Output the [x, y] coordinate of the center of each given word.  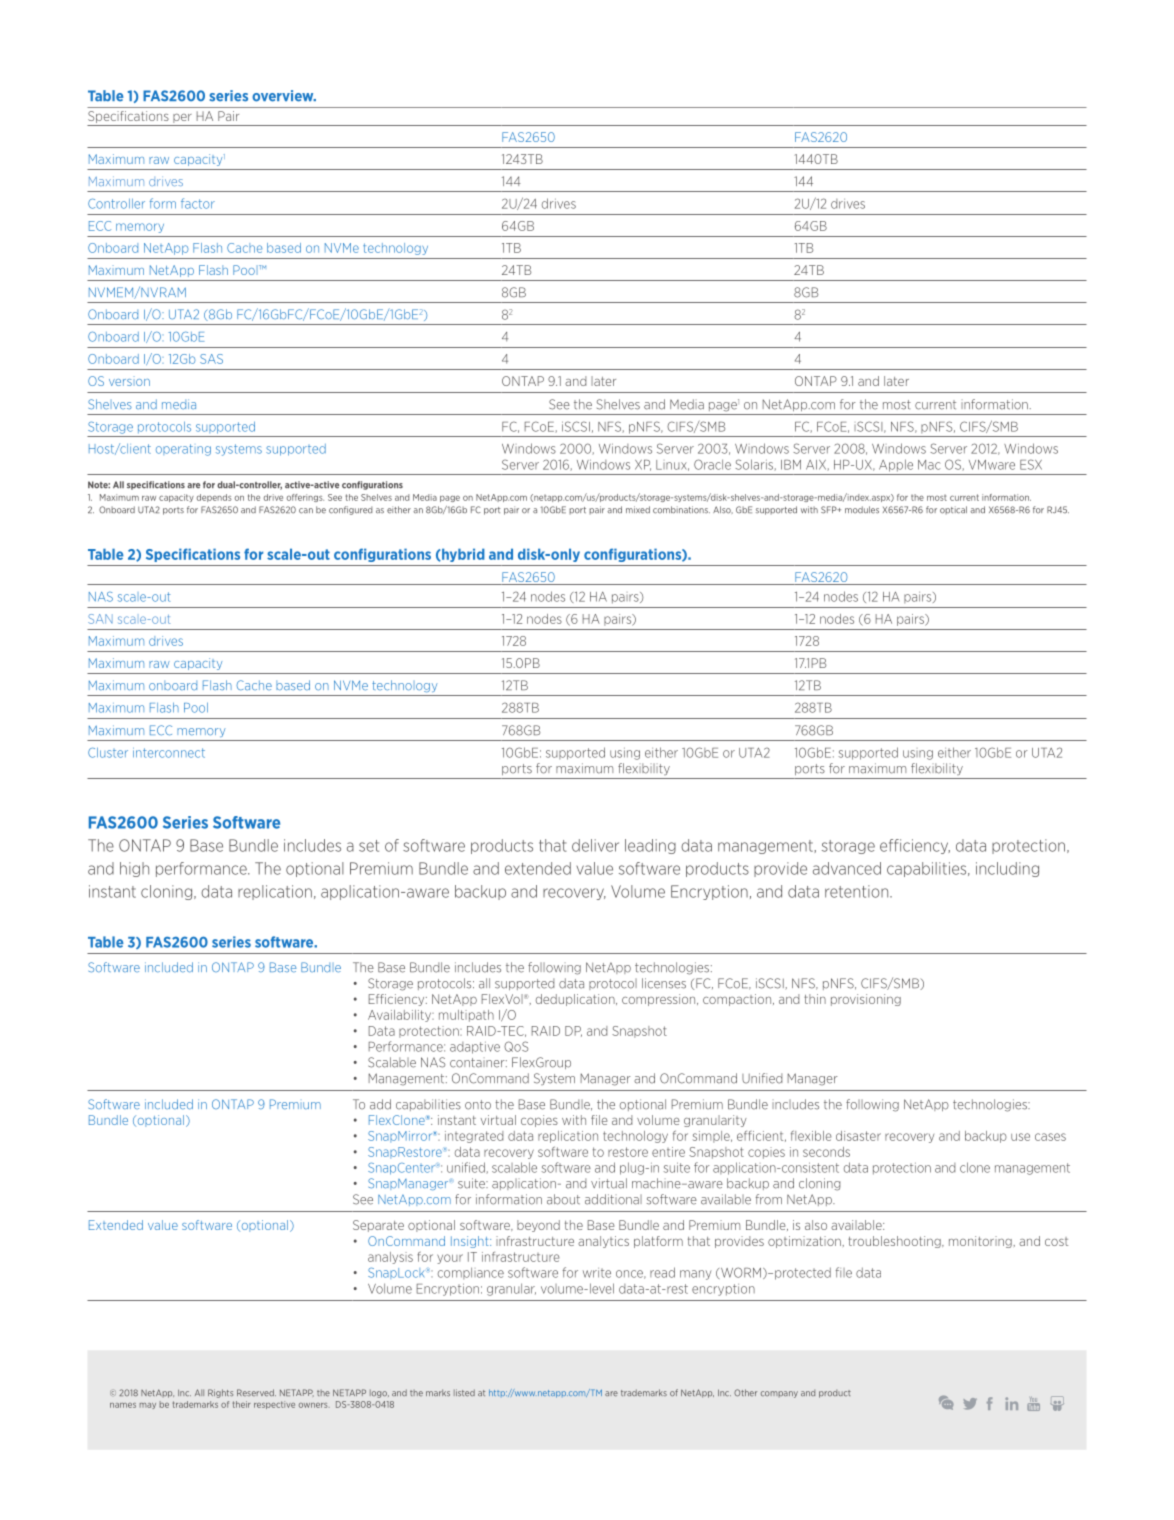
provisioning [866, 1000]
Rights [220, 1393]
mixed [638, 510]
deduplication [576, 1000]
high [134, 869]
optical [953, 510]
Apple [896, 465]
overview [284, 96]
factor [198, 203]
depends [214, 498]
